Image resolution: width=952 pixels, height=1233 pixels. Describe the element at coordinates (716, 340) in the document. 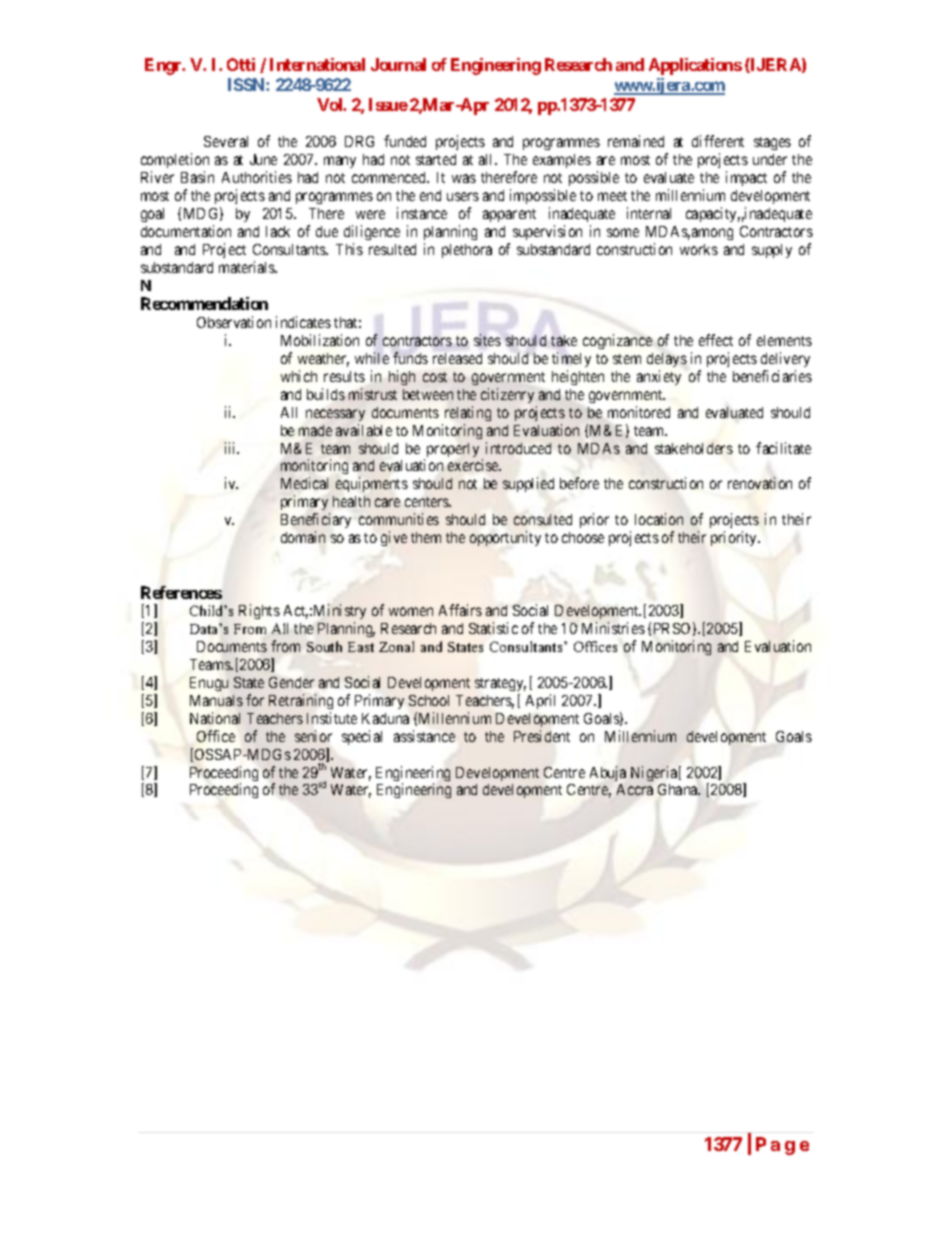

I see `effect` at that location.
